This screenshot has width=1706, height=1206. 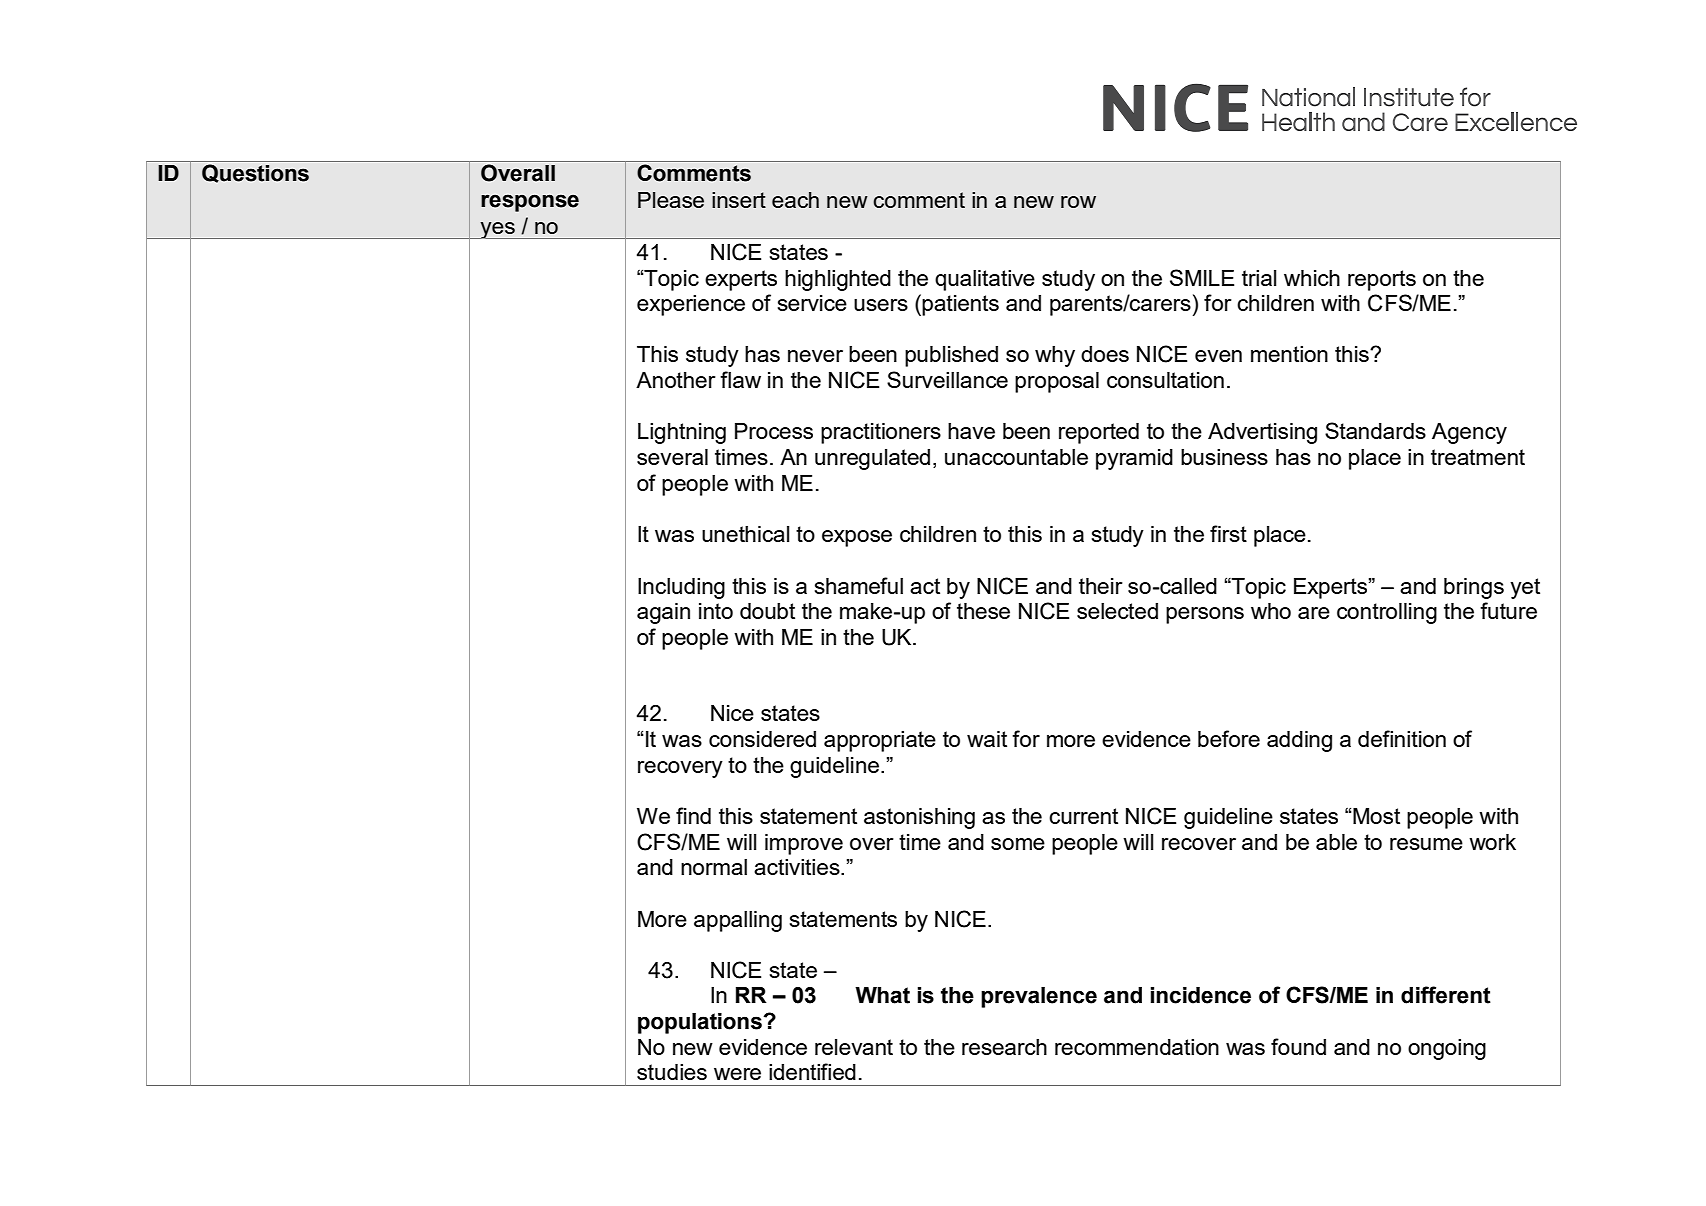 What do you see at coordinates (663, 613) in the screenshot?
I see `again` at bounding box center [663, 613].
